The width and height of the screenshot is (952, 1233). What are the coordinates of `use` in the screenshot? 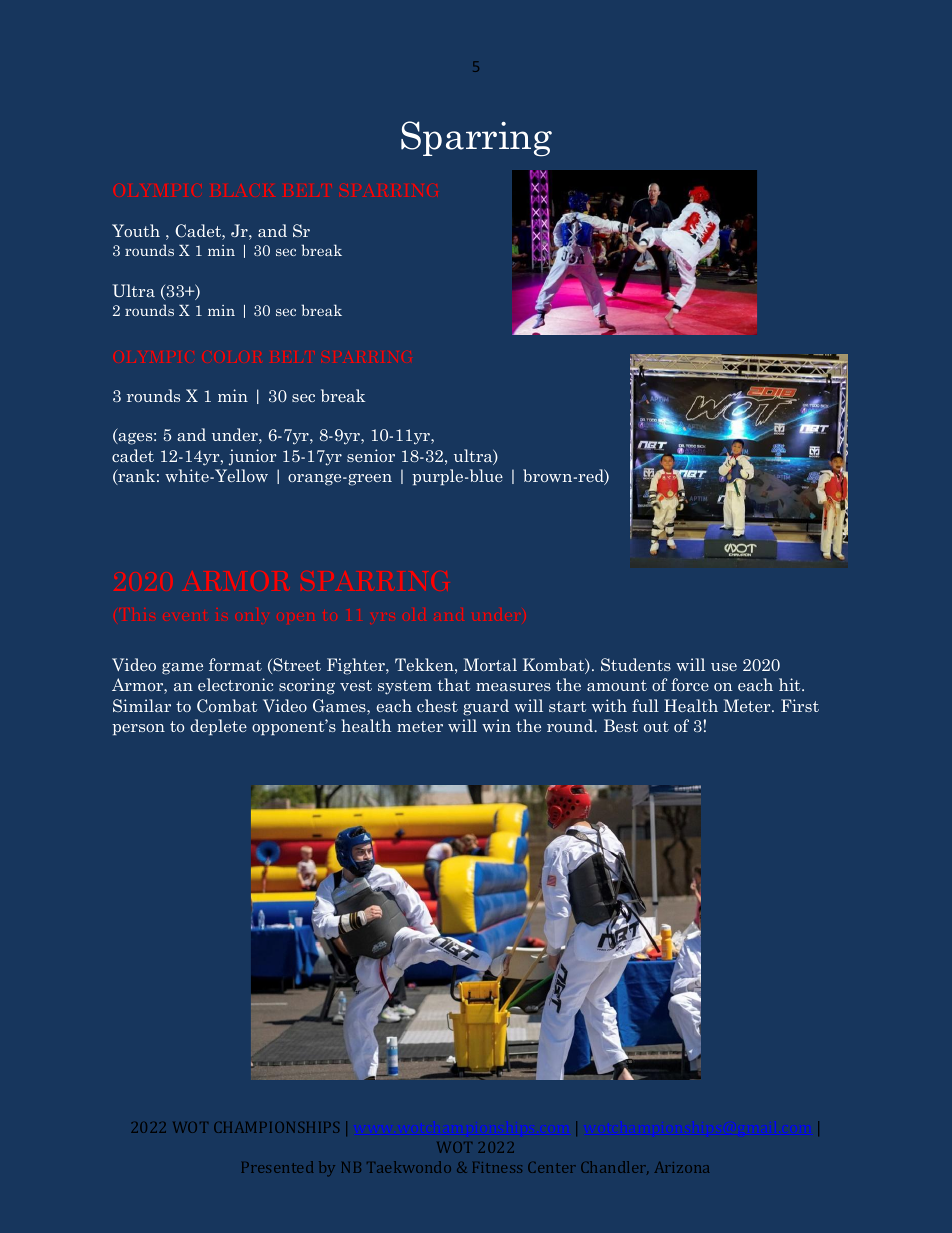 It's located at (724, 667).
